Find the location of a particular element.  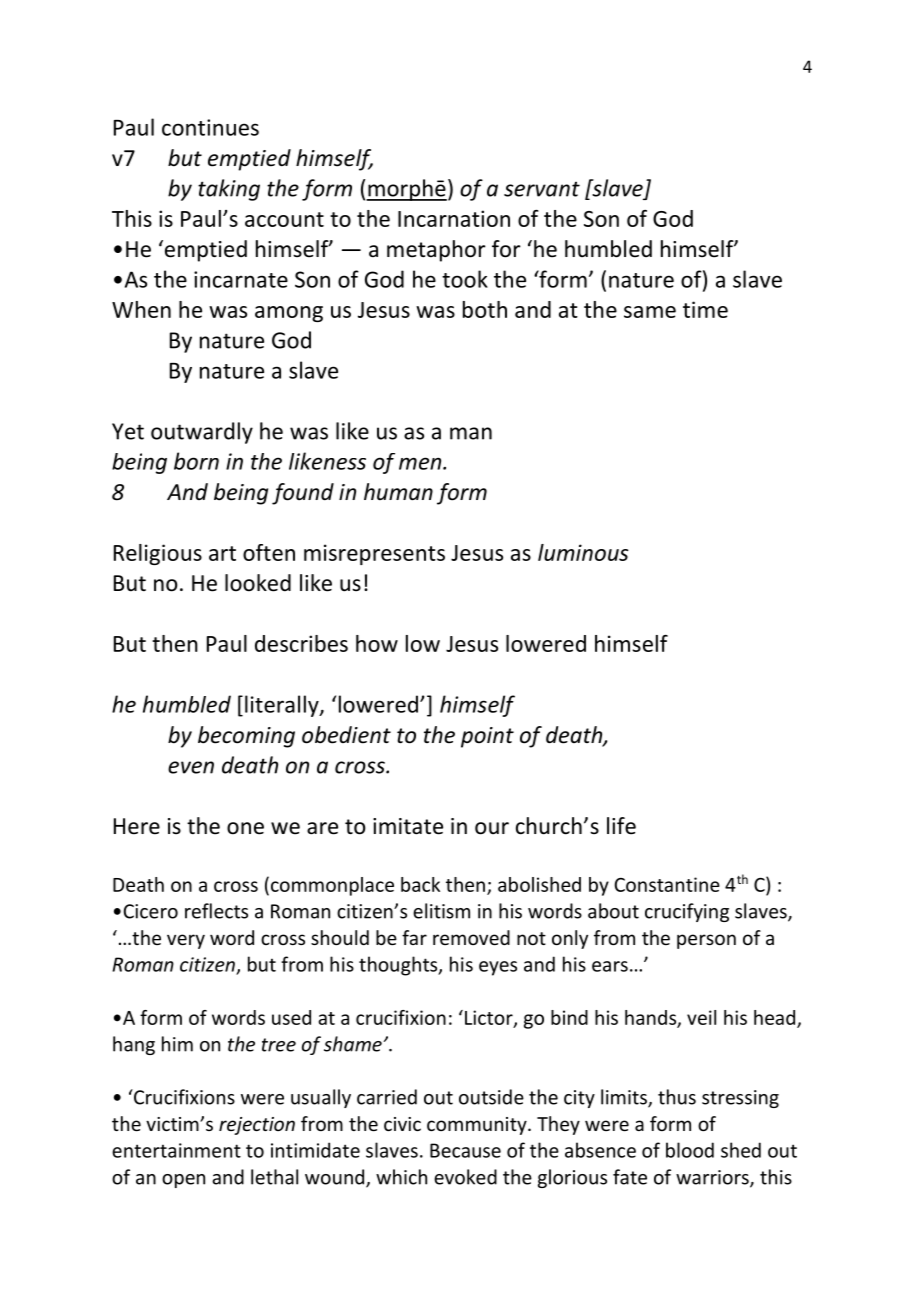

servant is located at coordinates (542, 189).
